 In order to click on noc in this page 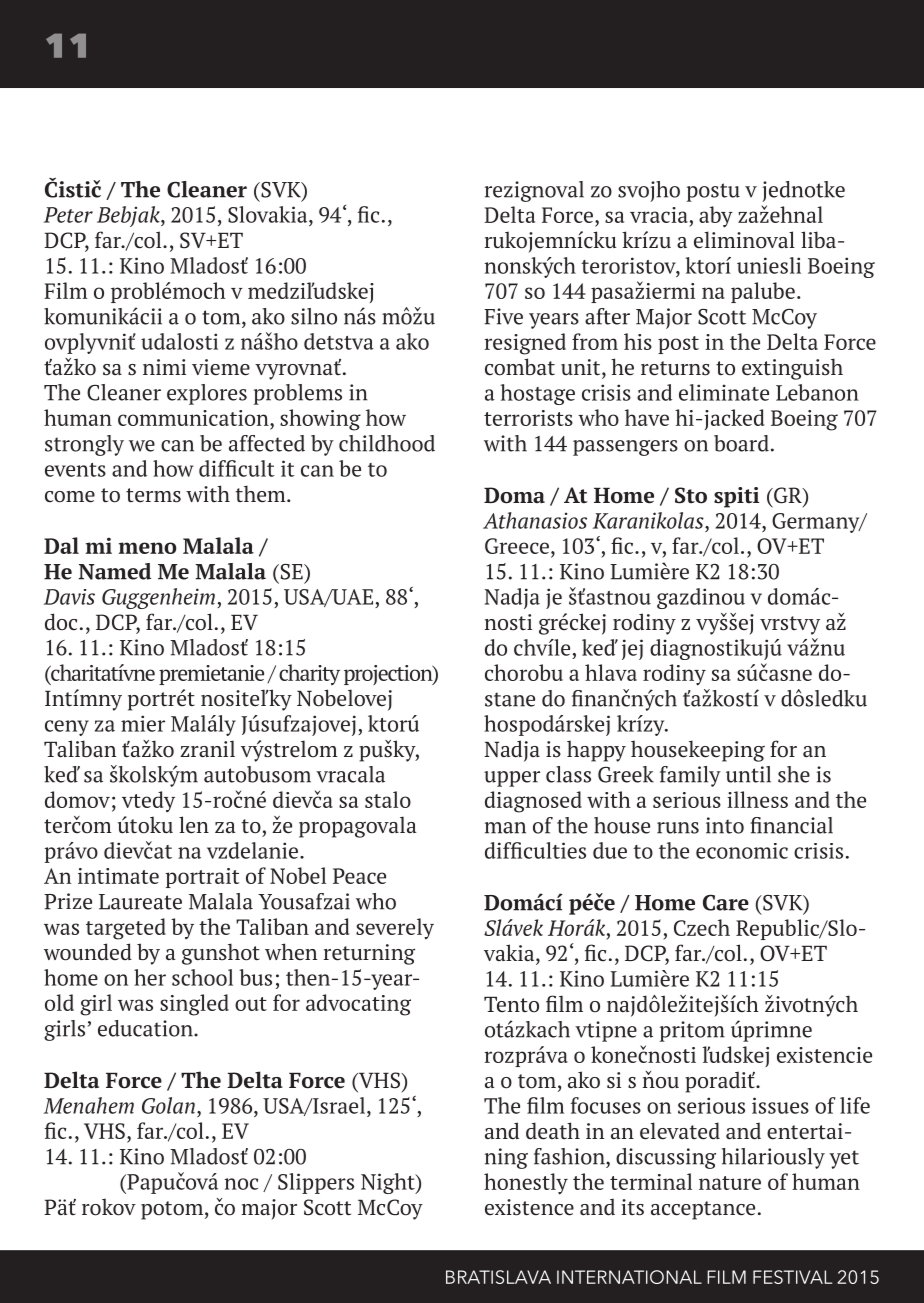, I will do `click(241, 1184)`.
